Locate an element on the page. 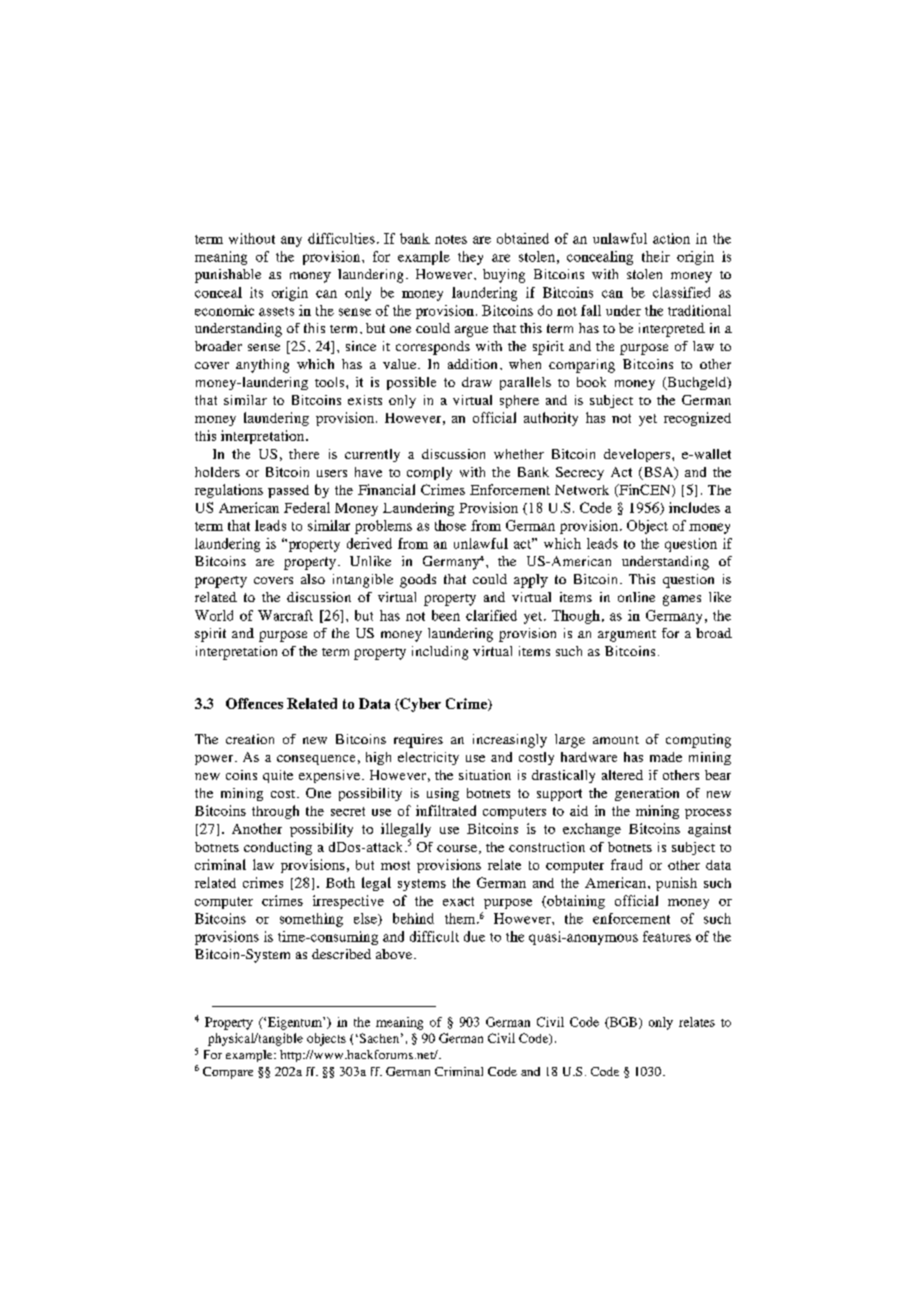  including is located at coordinates (440, 653).
